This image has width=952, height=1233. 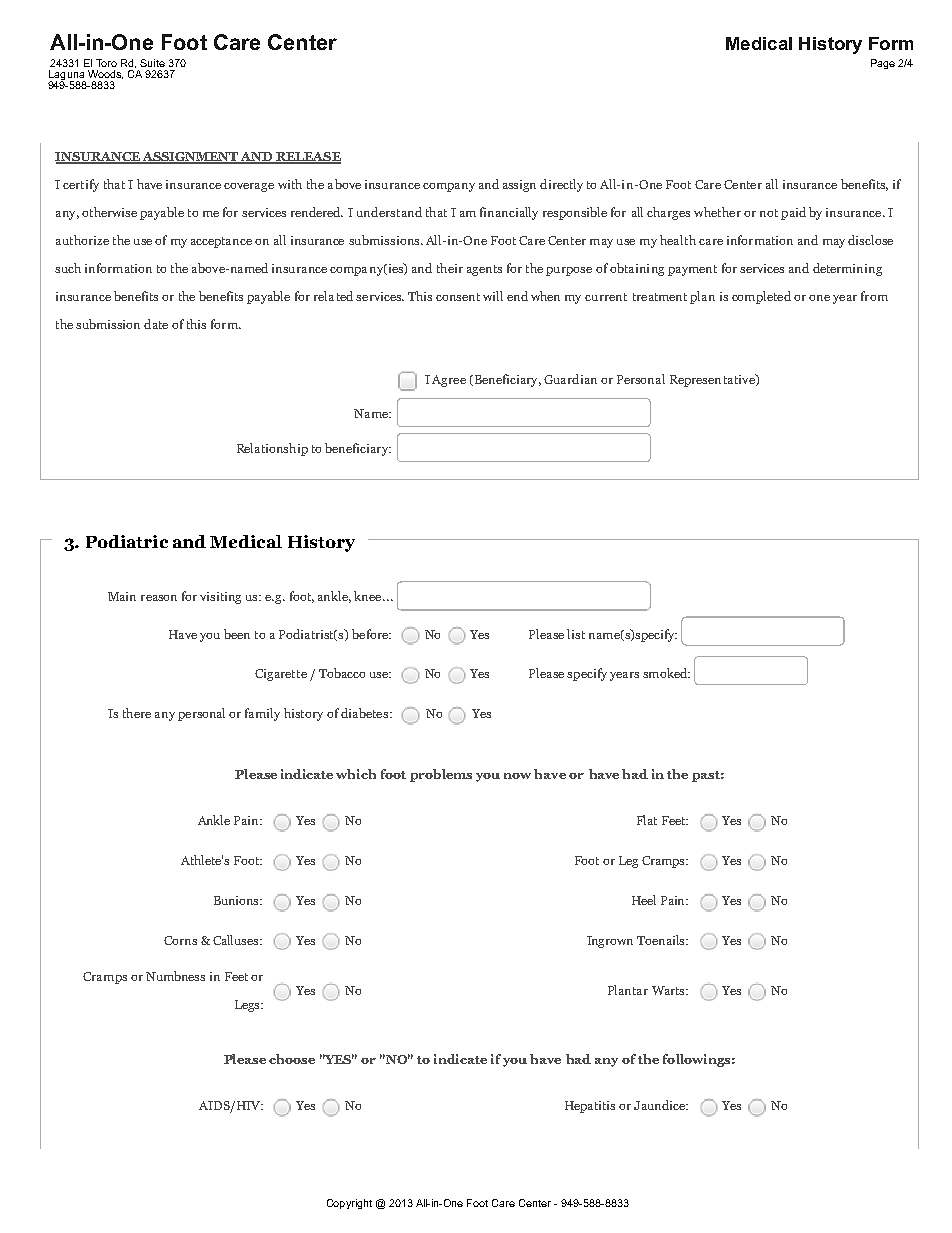 What do you see at coordinates (666, 673) in the image?
I see `smoked` at bounding box center [666, 673].
